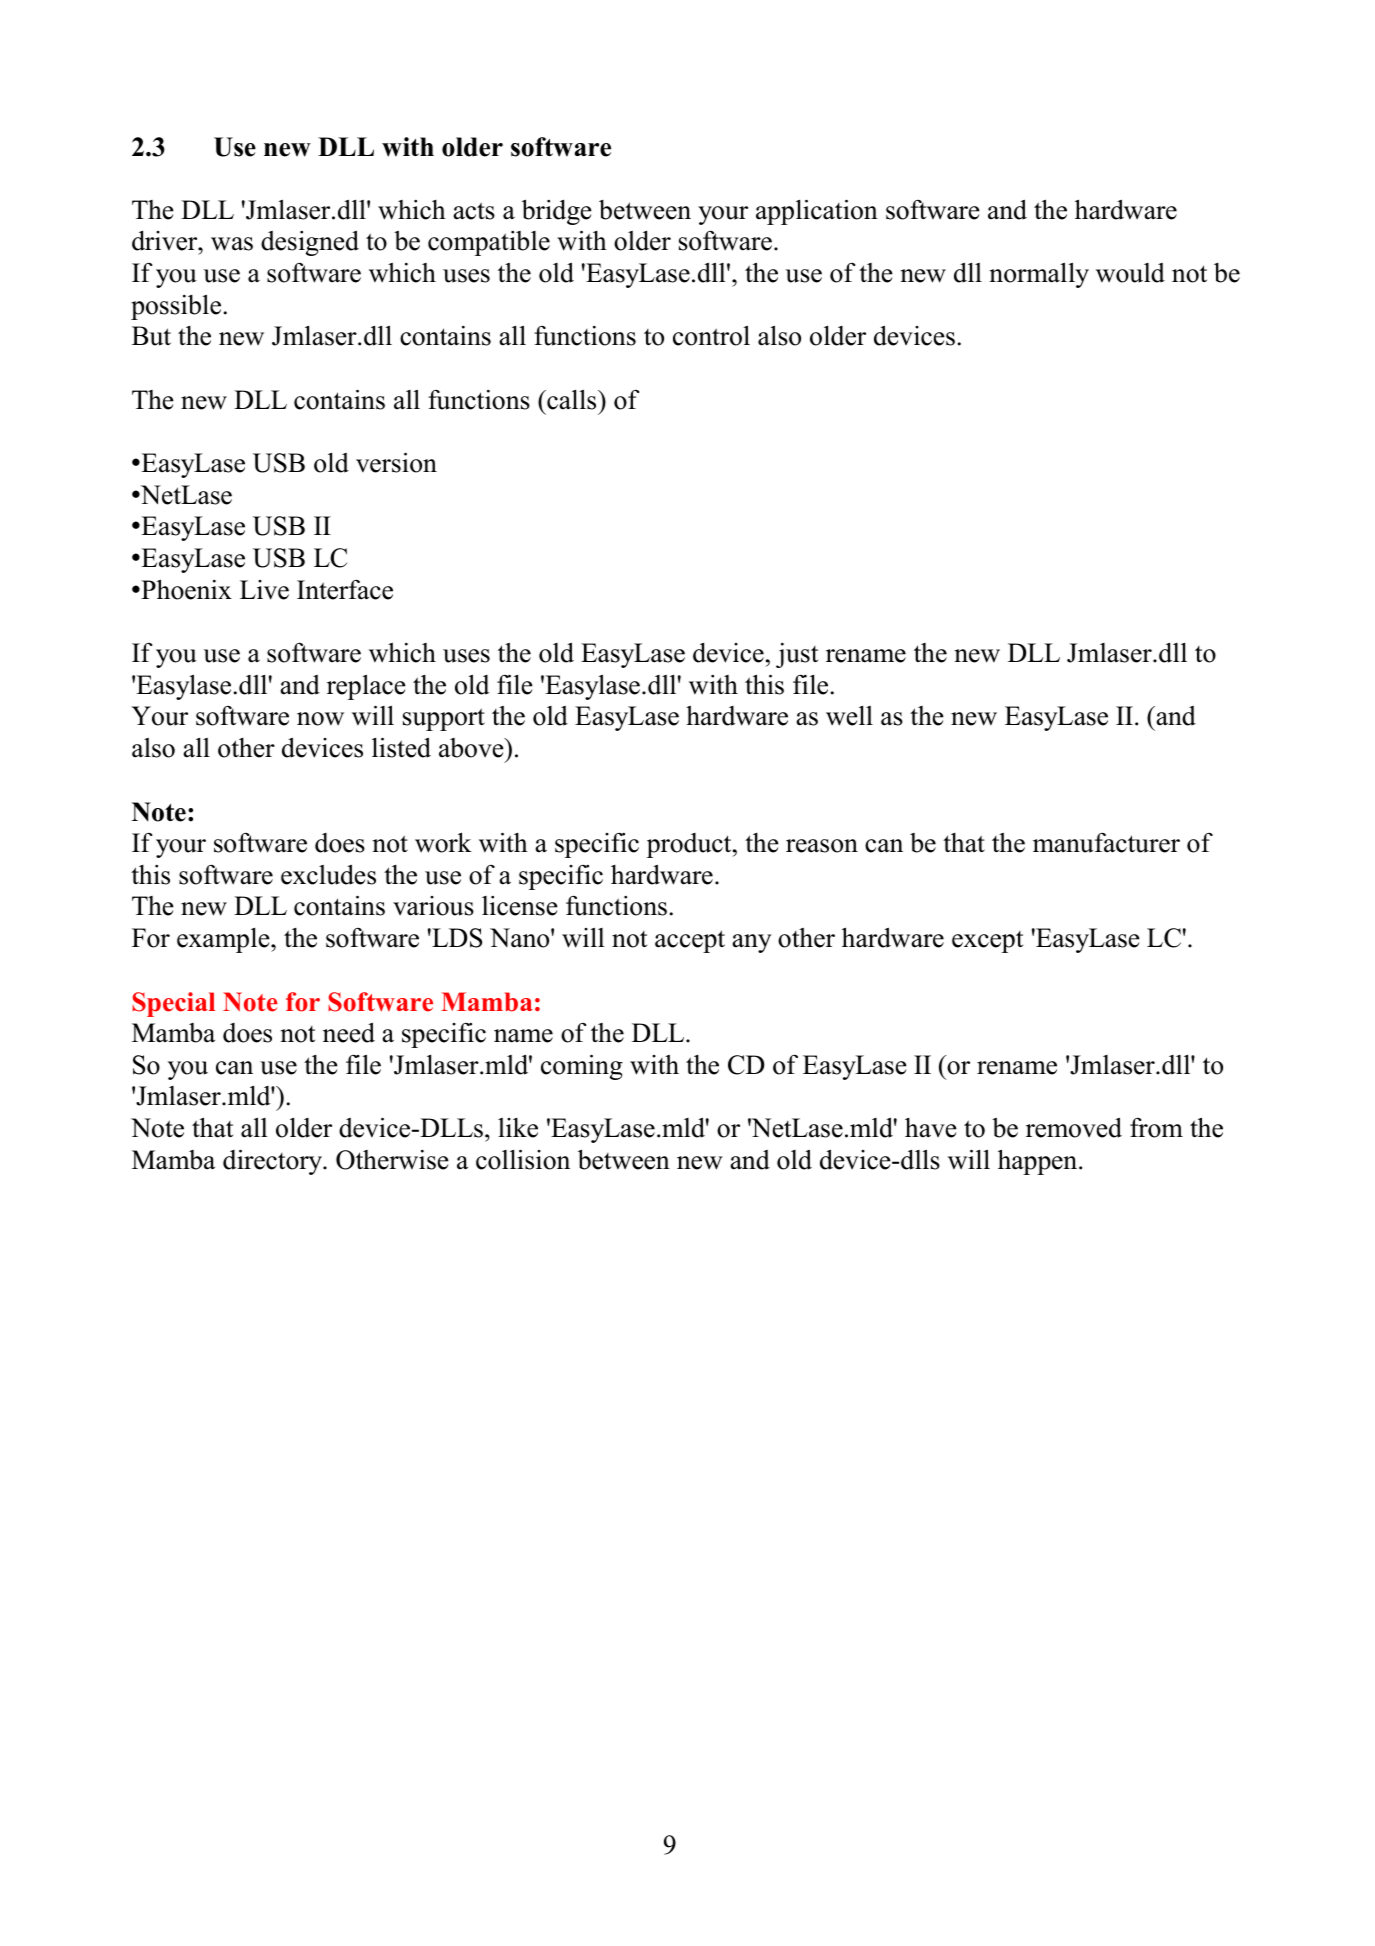  What do you see at coordinates (518, 1128) in the page?
I see `like` at bounding box center [518, 1128].
